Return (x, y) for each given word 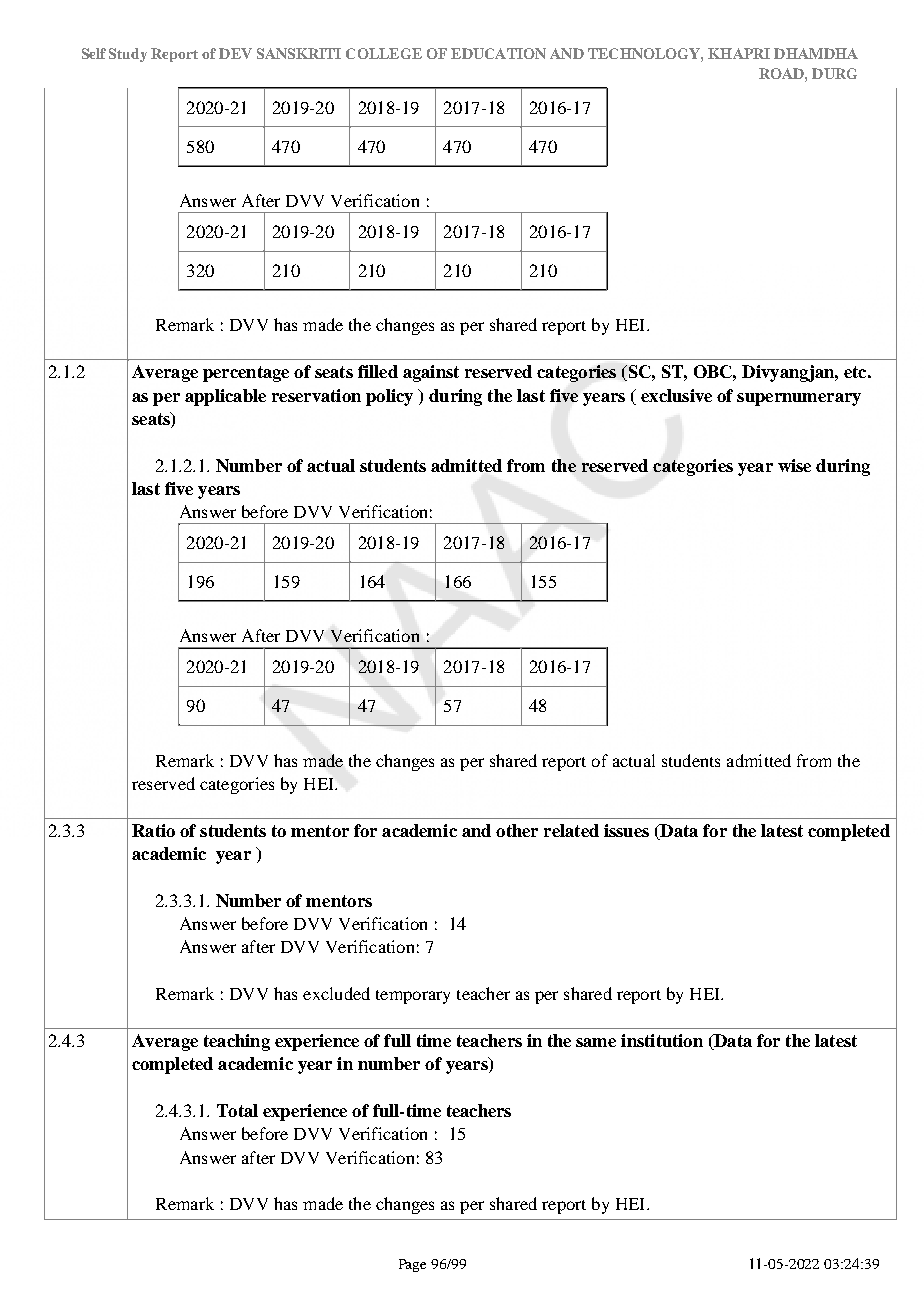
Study (128, 55)
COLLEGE (384, 53)
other (517, 830)
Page (412, 1265)
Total (237, 1110)
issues (626, 830)
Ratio (153, 830)
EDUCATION (498, 53)
